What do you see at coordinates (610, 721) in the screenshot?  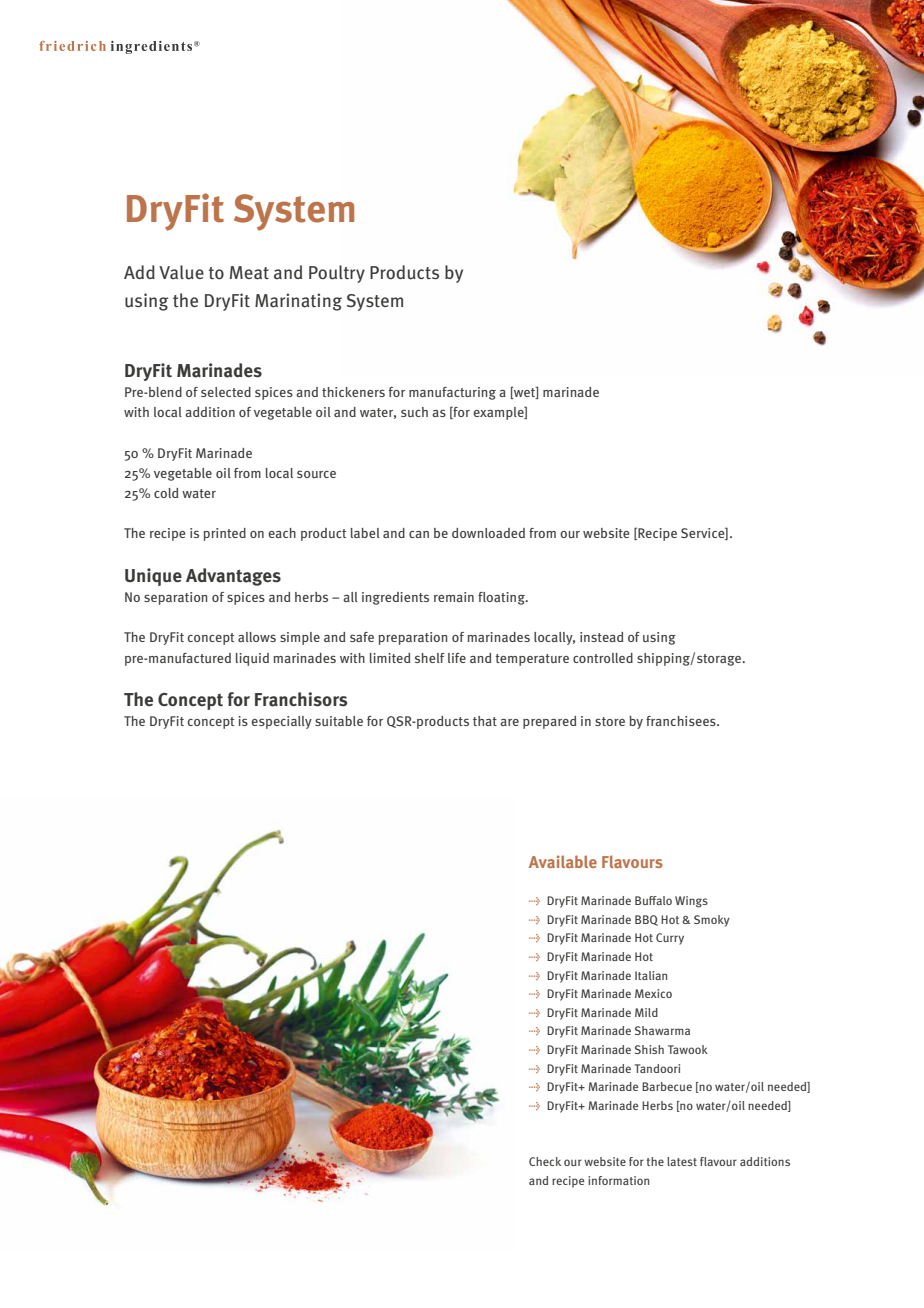 I see `store` at bounding box center [610, 721].
